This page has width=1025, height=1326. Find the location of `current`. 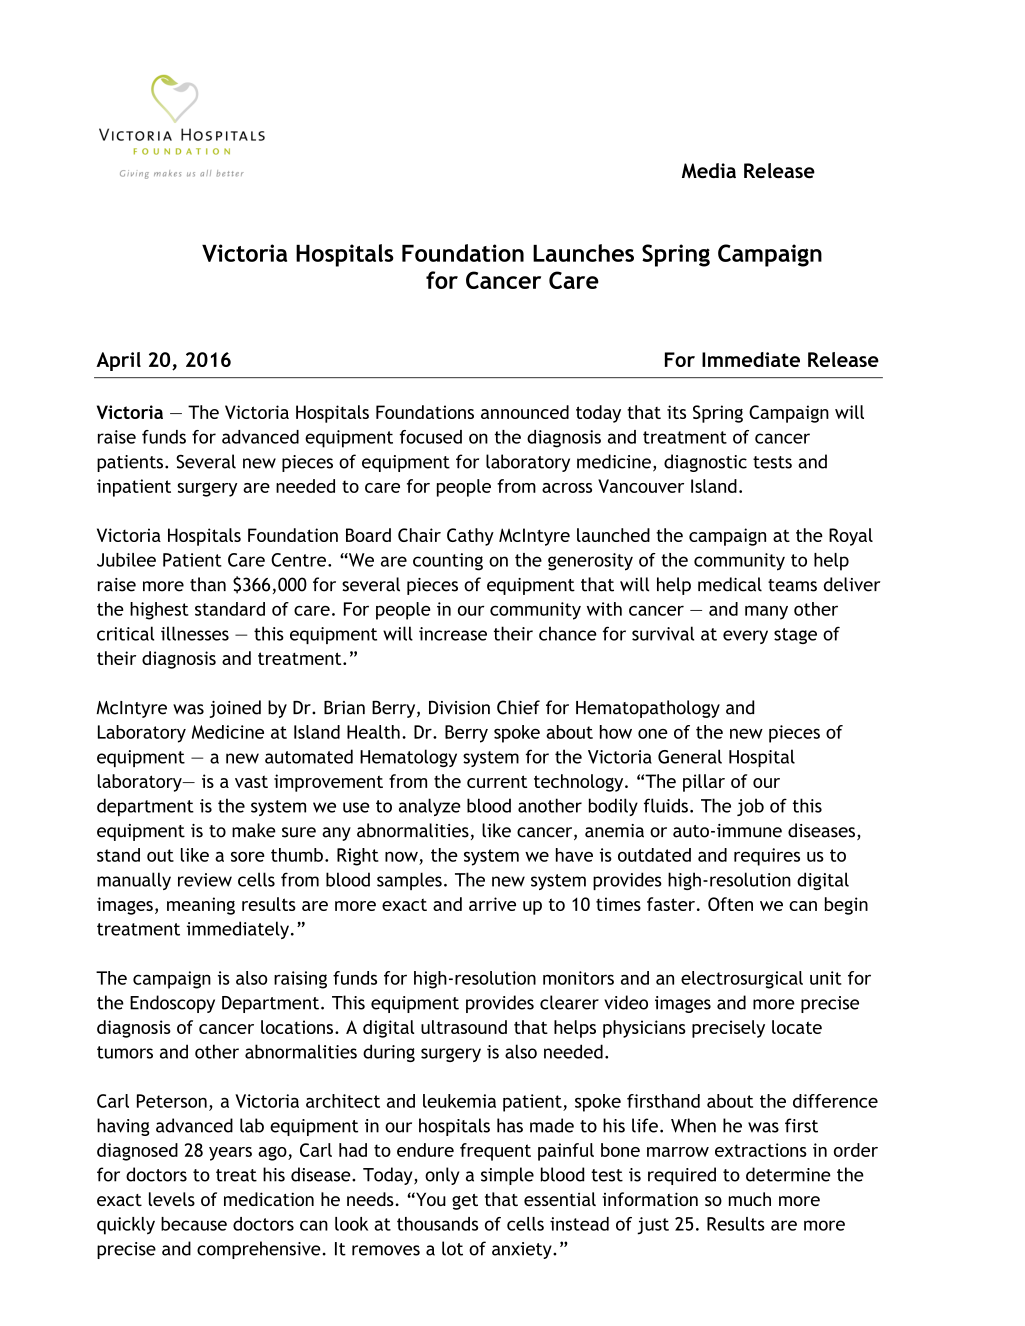

current is located at coordinates (497, 781).
